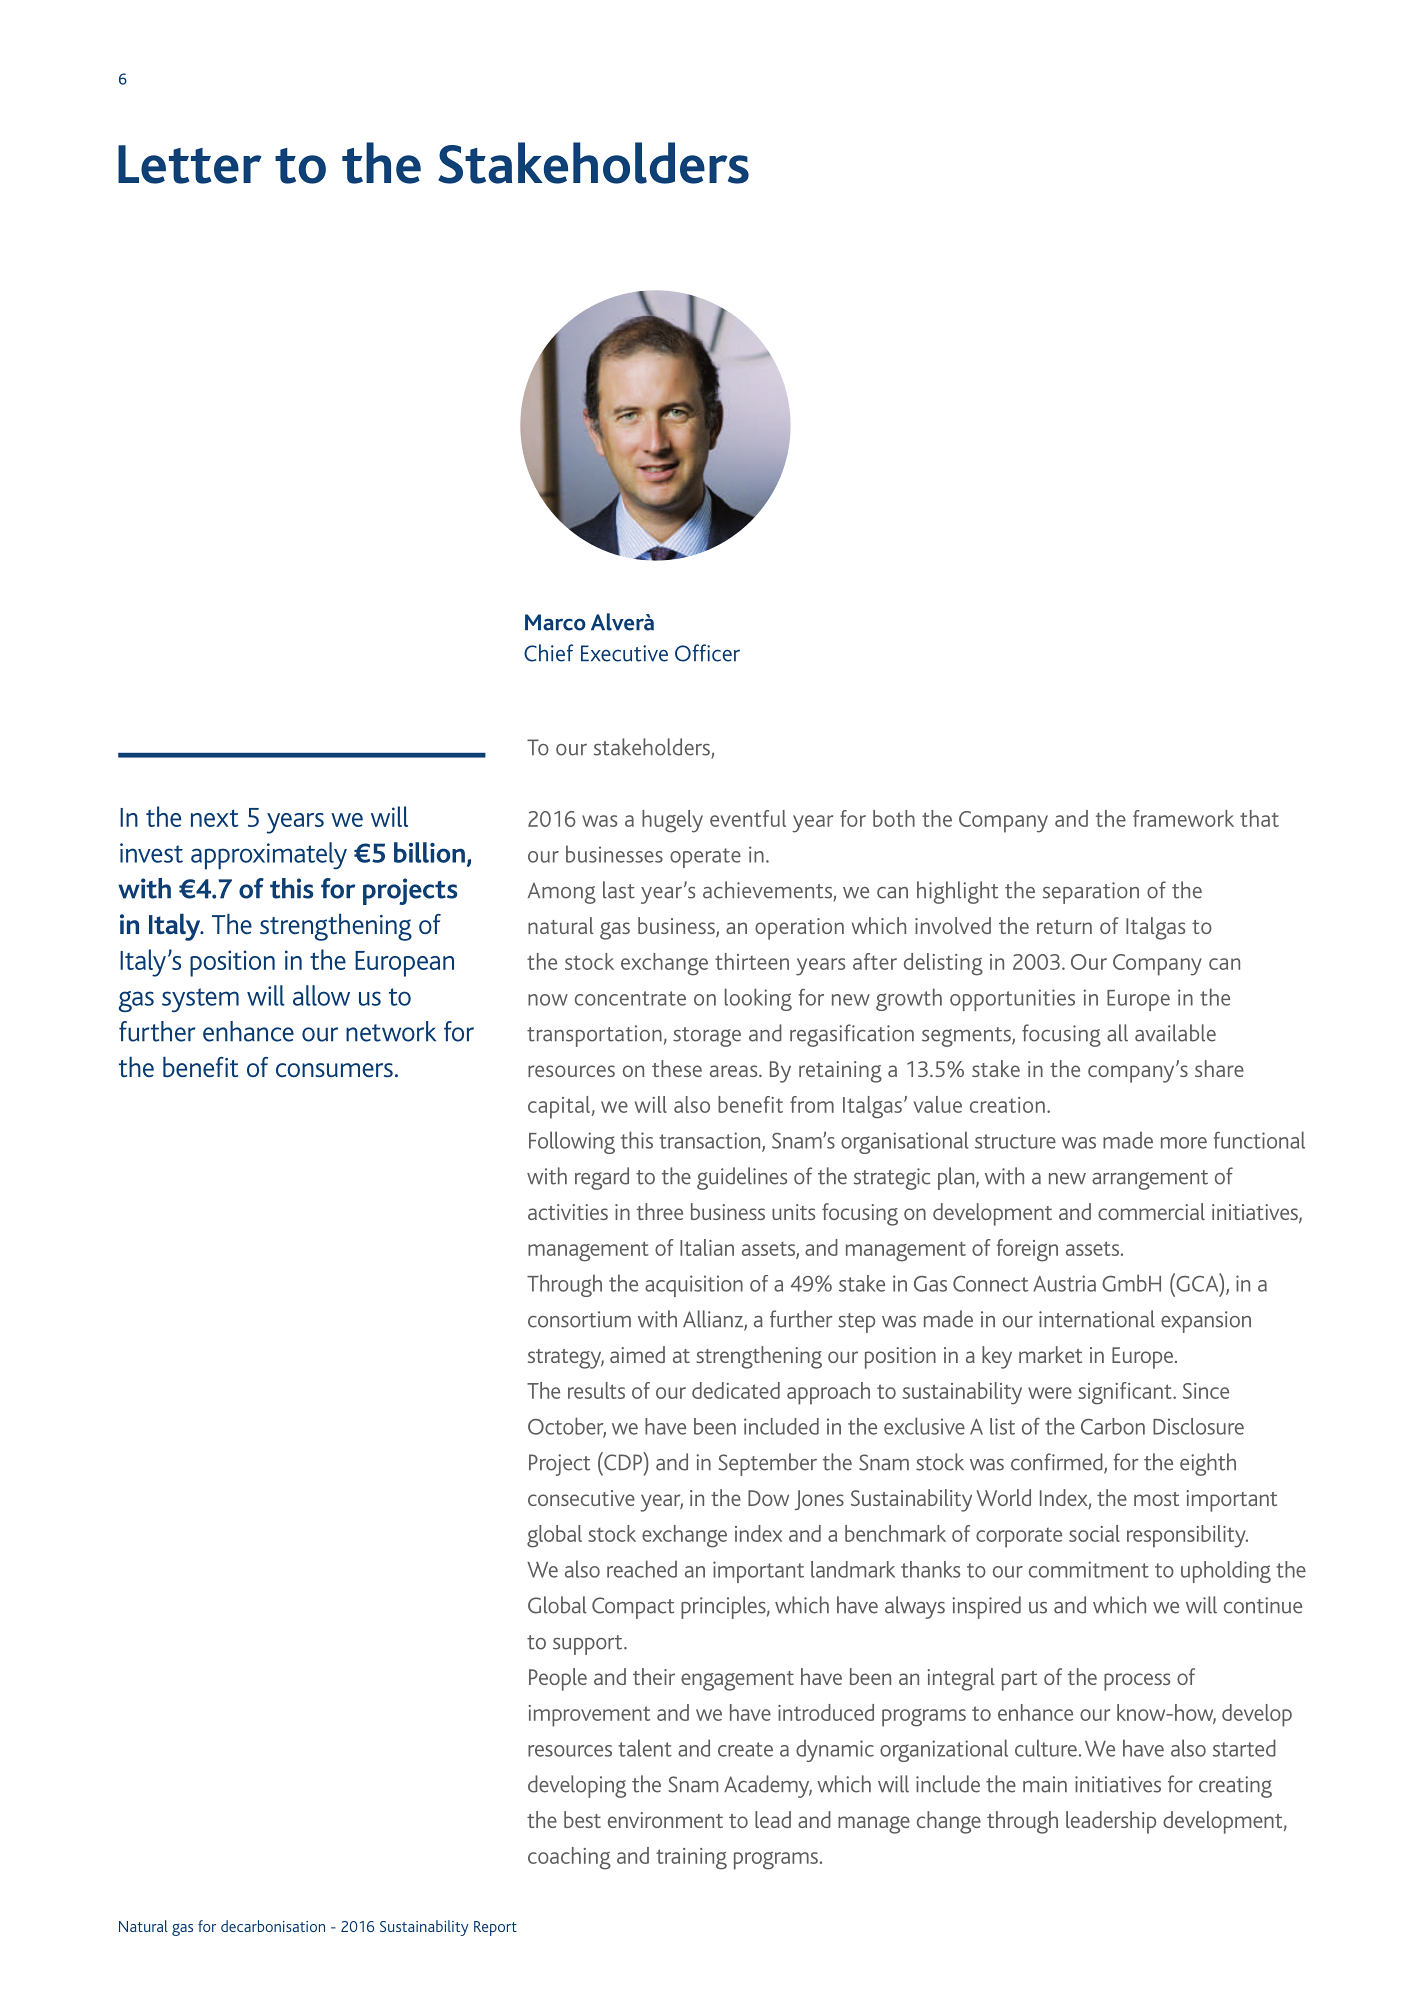  Describe the element at coordinates (1097, 1319) in the image. I see `international` at that location.
